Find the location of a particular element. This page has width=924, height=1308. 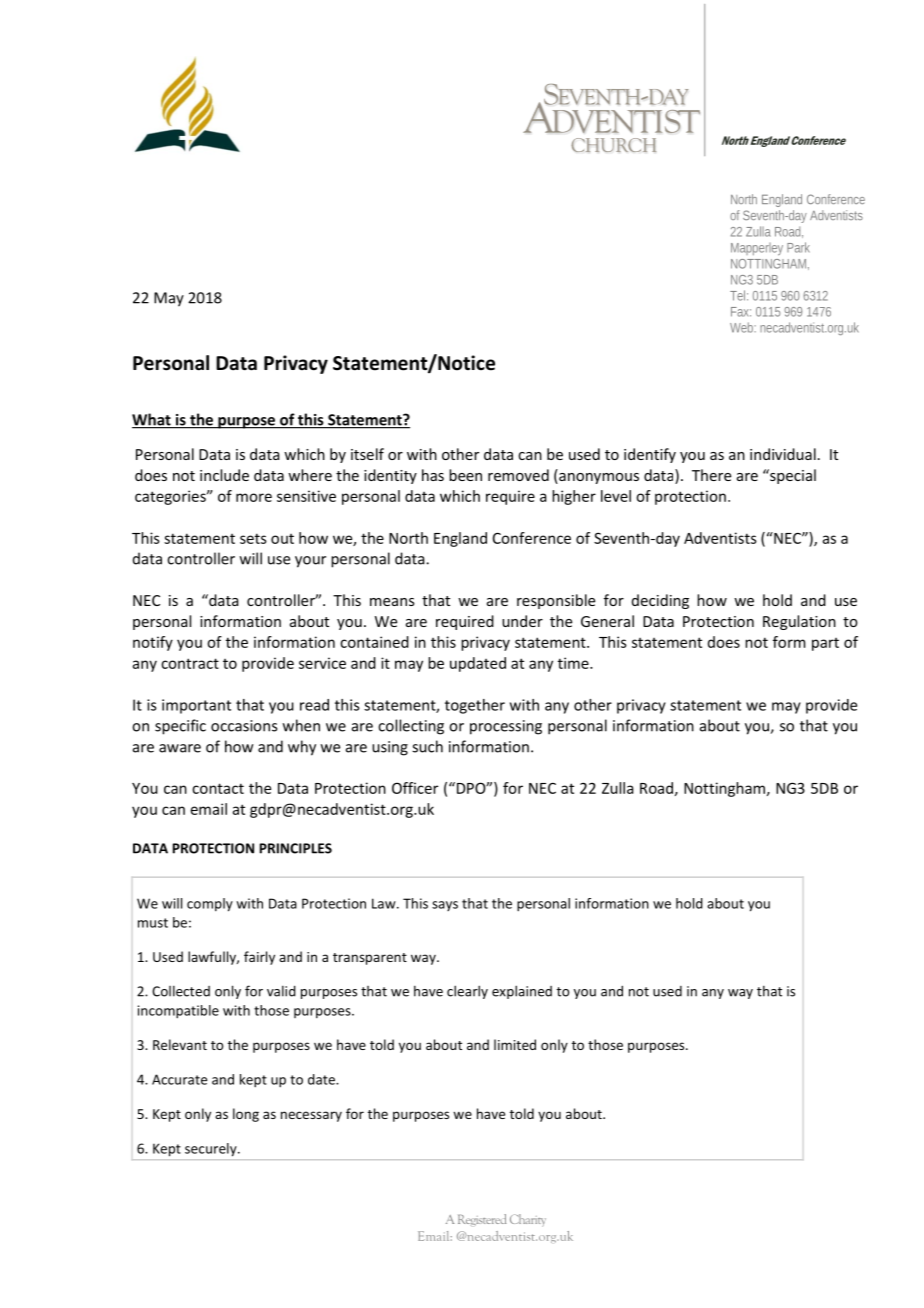

part is located at coordinates (825, 644).
